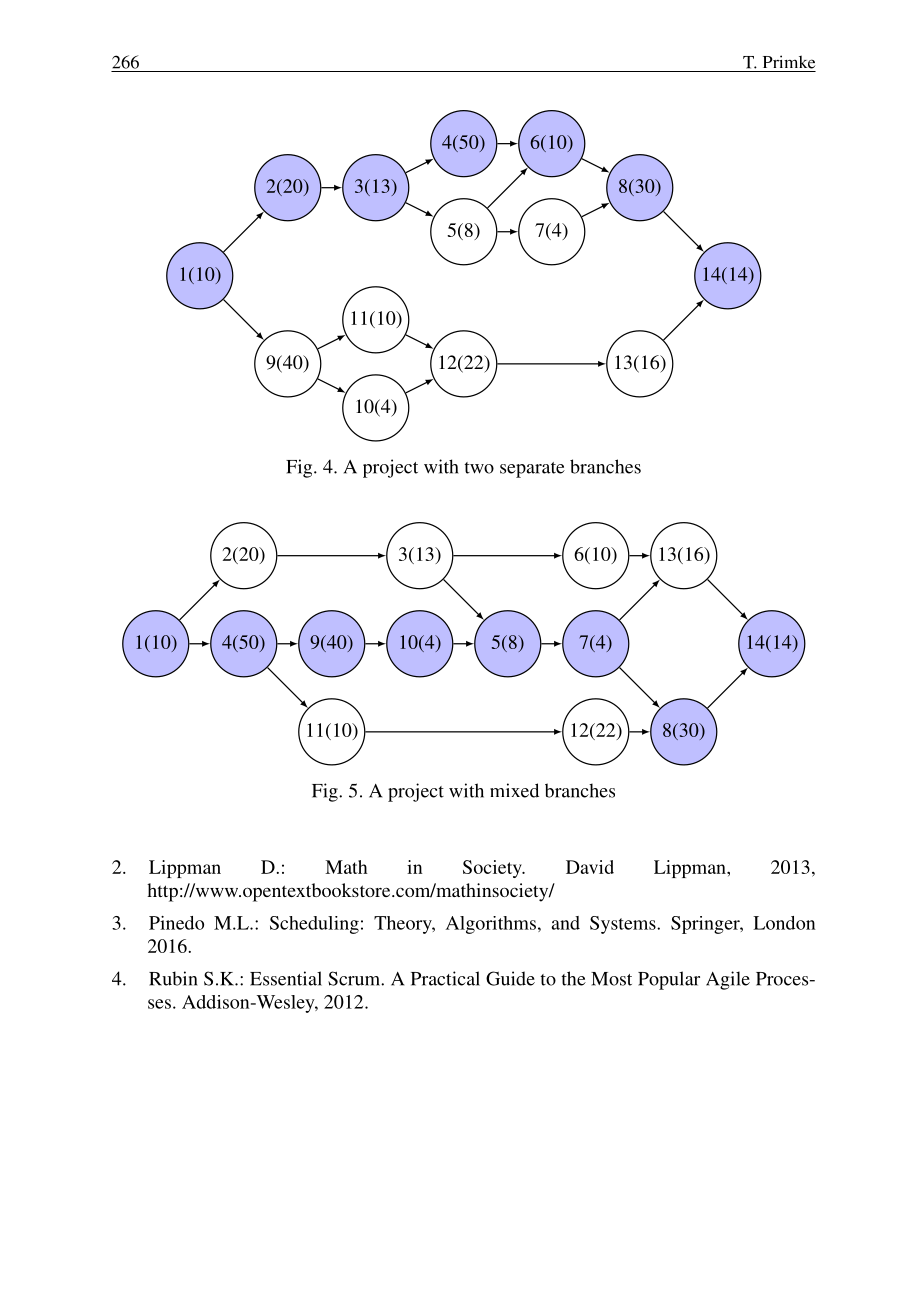 Image resolution: width=924 pixels, height=1308 pixels. I want to click on Guide, so click(510, 978).
